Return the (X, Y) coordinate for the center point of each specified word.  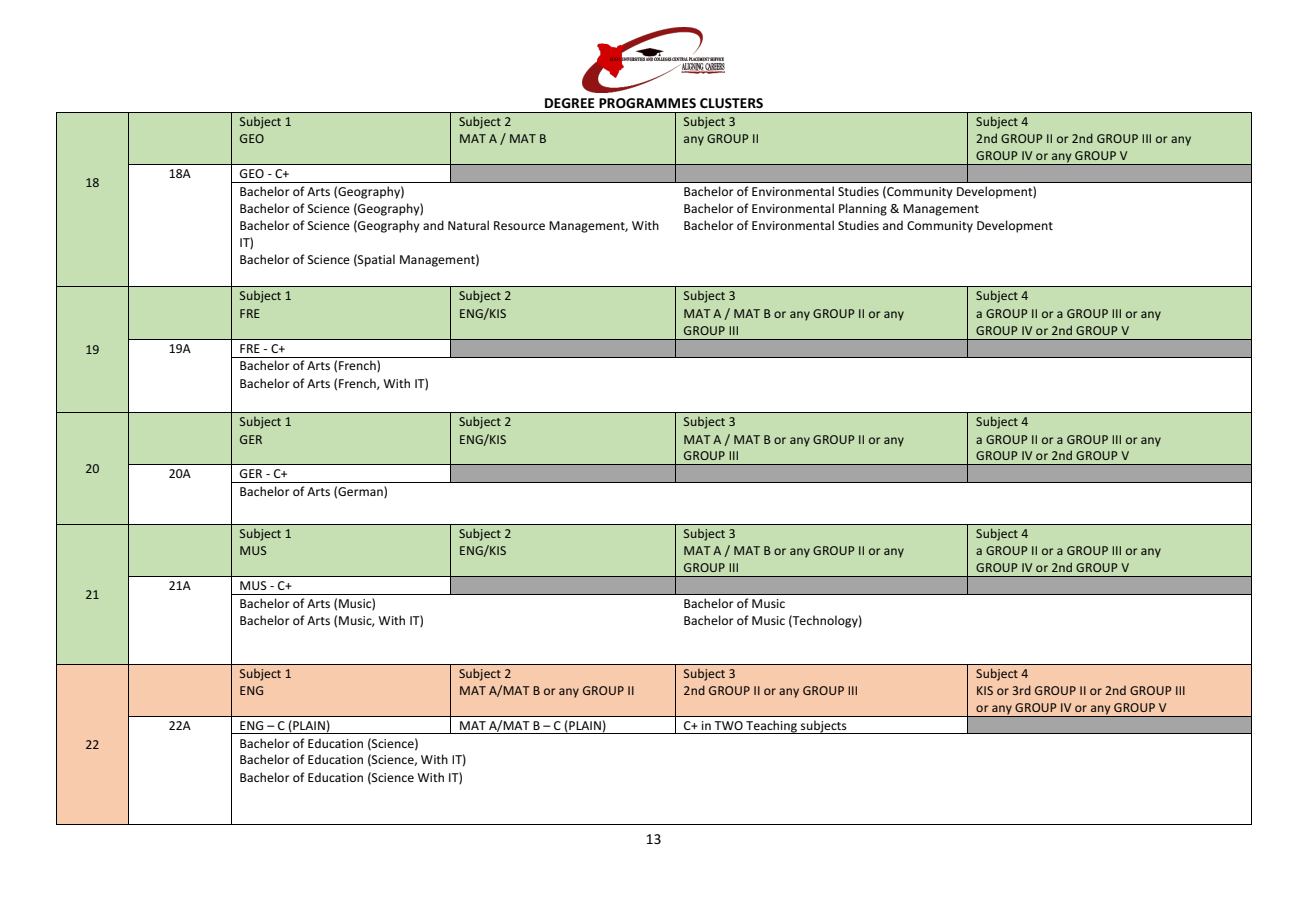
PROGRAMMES (647, 103)
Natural (468, 225)
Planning (863, 209)
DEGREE (570, 103)
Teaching (771, 727)
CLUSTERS (731, 103)
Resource (519, 225)
